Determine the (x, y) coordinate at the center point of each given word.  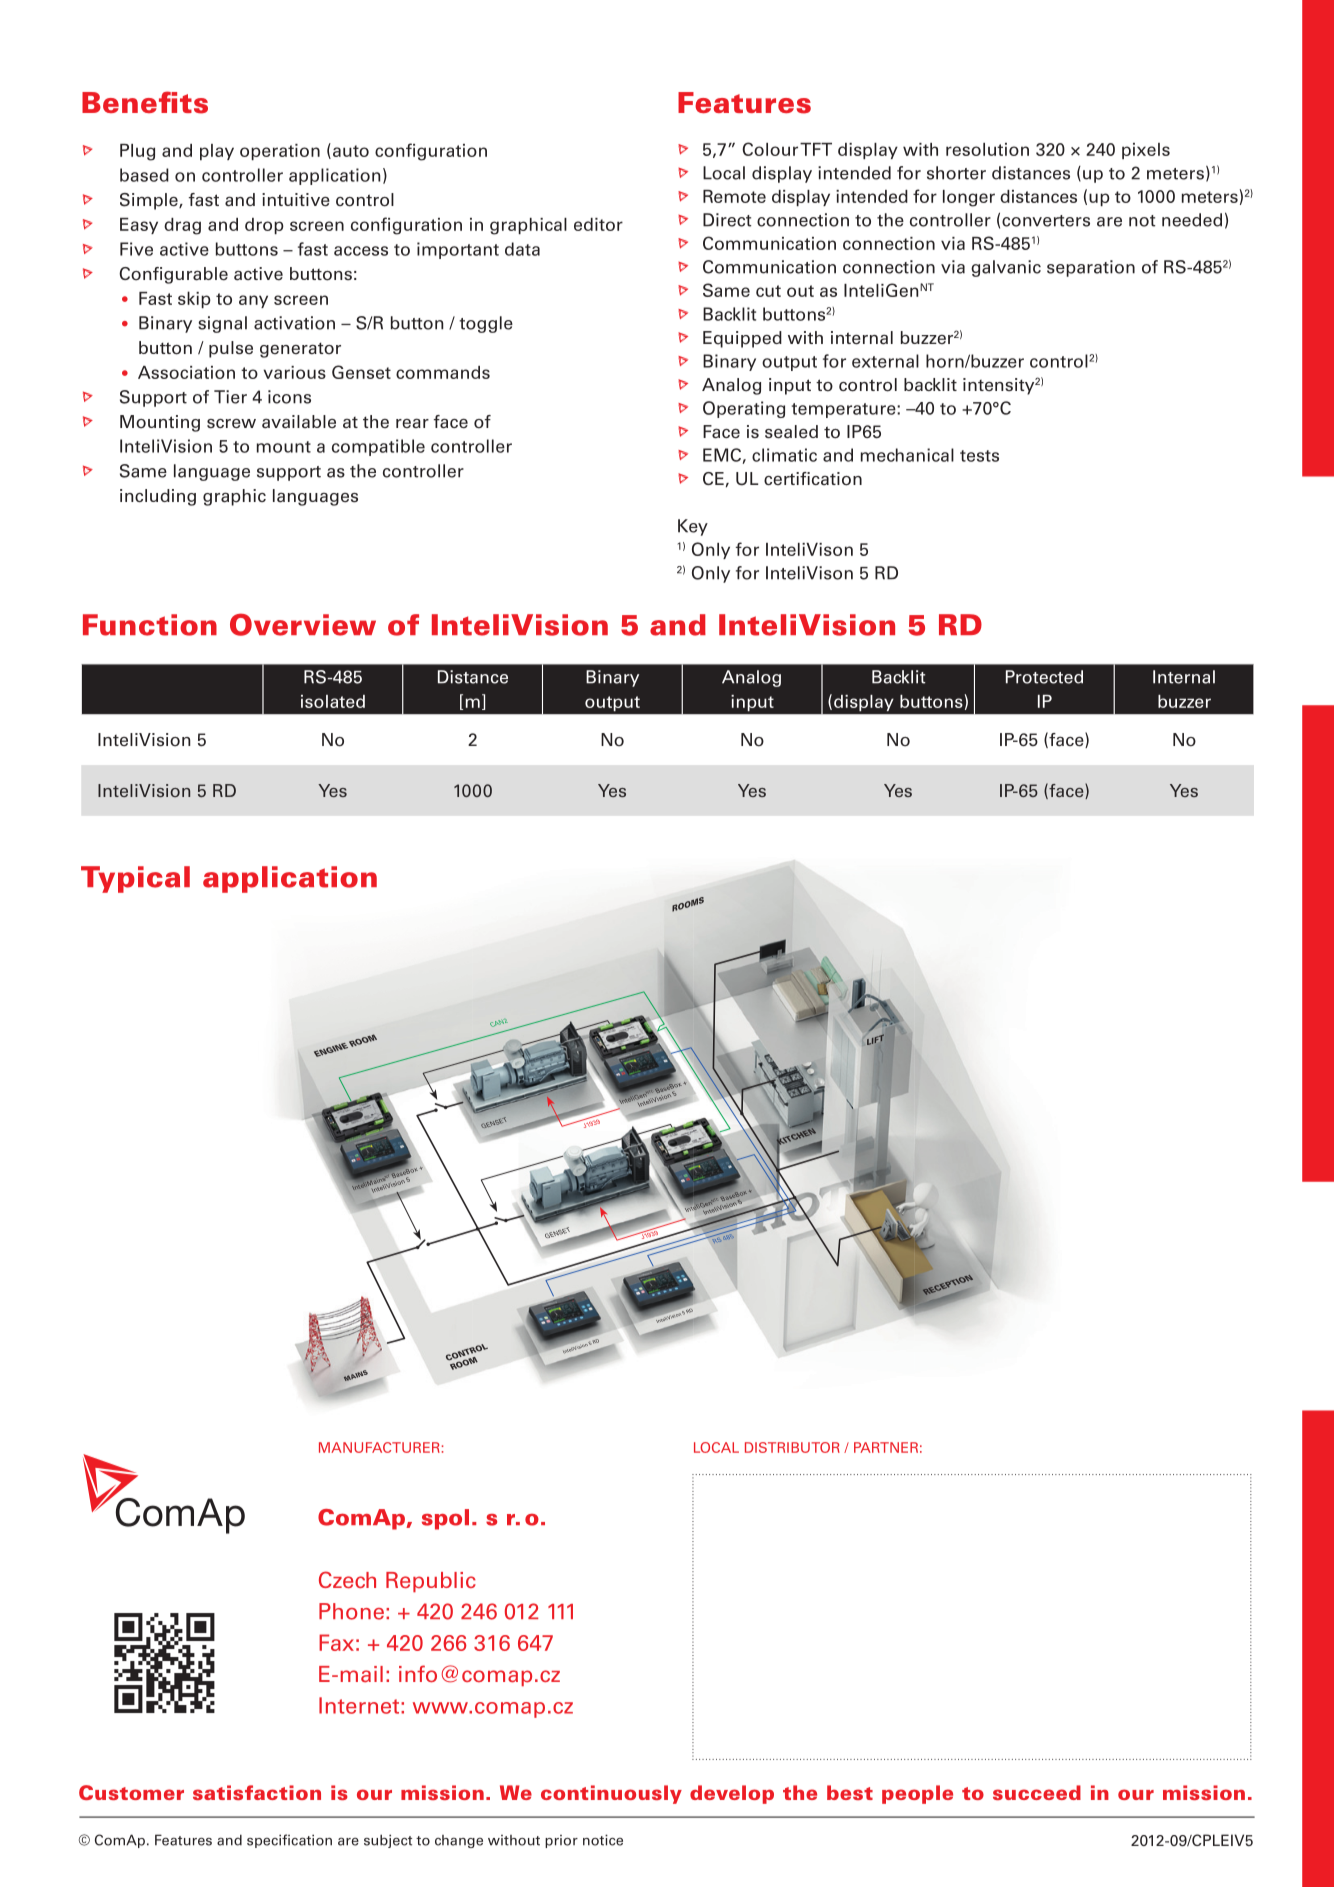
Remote (734, 196)
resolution (987, 149)
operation (280, 152)
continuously (611, 1794)
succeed (1037, 1792)
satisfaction (257, 1792)
